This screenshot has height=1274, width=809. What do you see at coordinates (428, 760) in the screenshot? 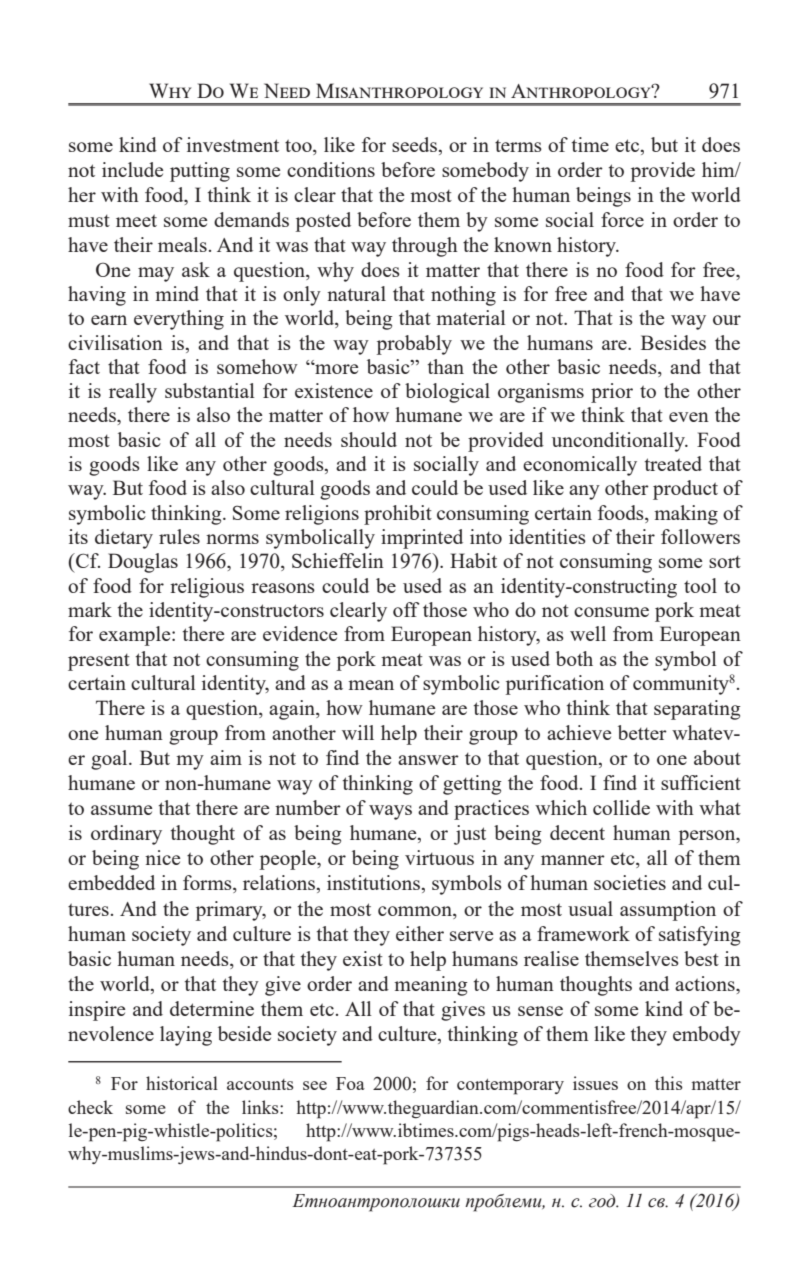
I see `answer` at bounding box center [428, 760].
